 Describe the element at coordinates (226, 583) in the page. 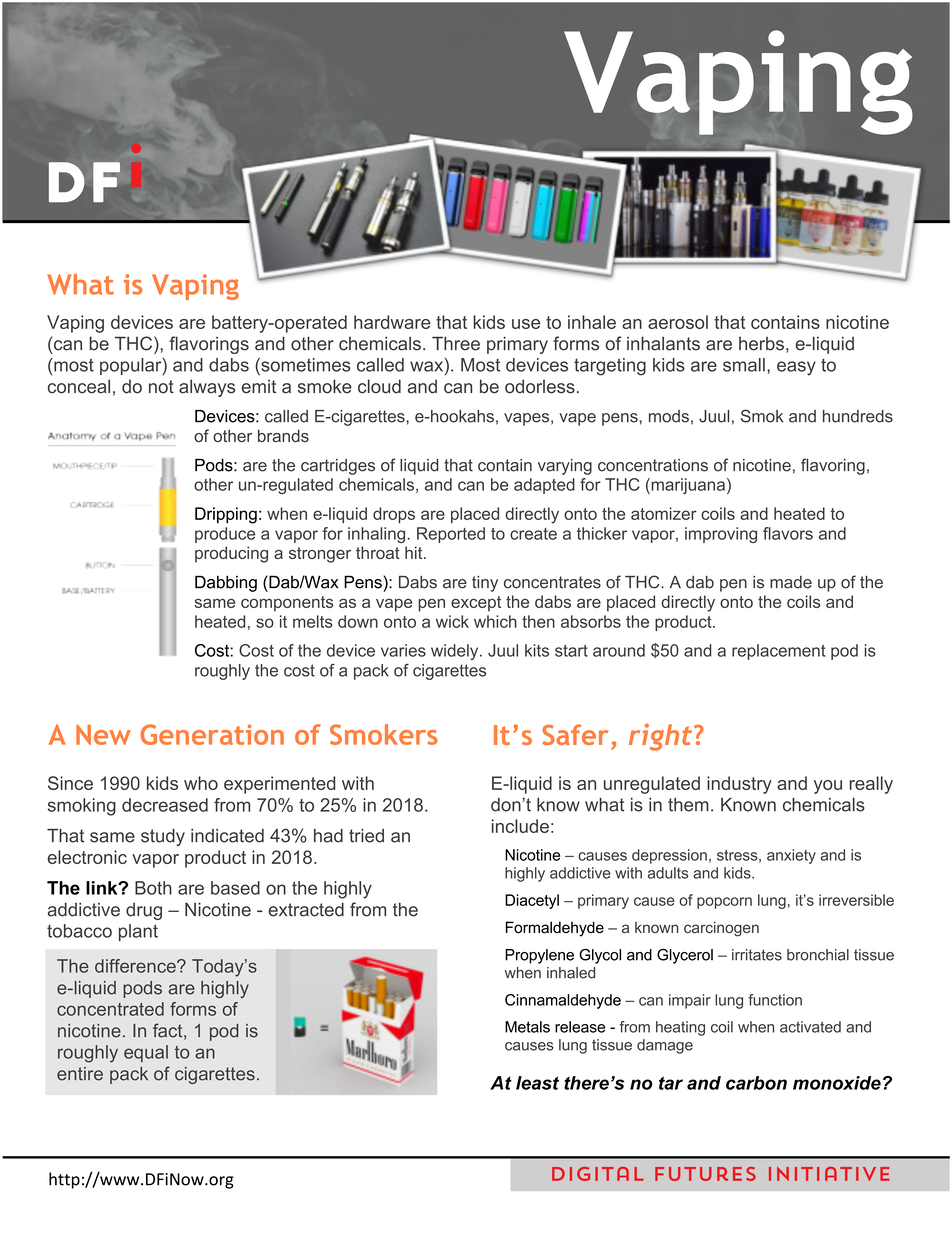

I see `Dabbing` at that location.
